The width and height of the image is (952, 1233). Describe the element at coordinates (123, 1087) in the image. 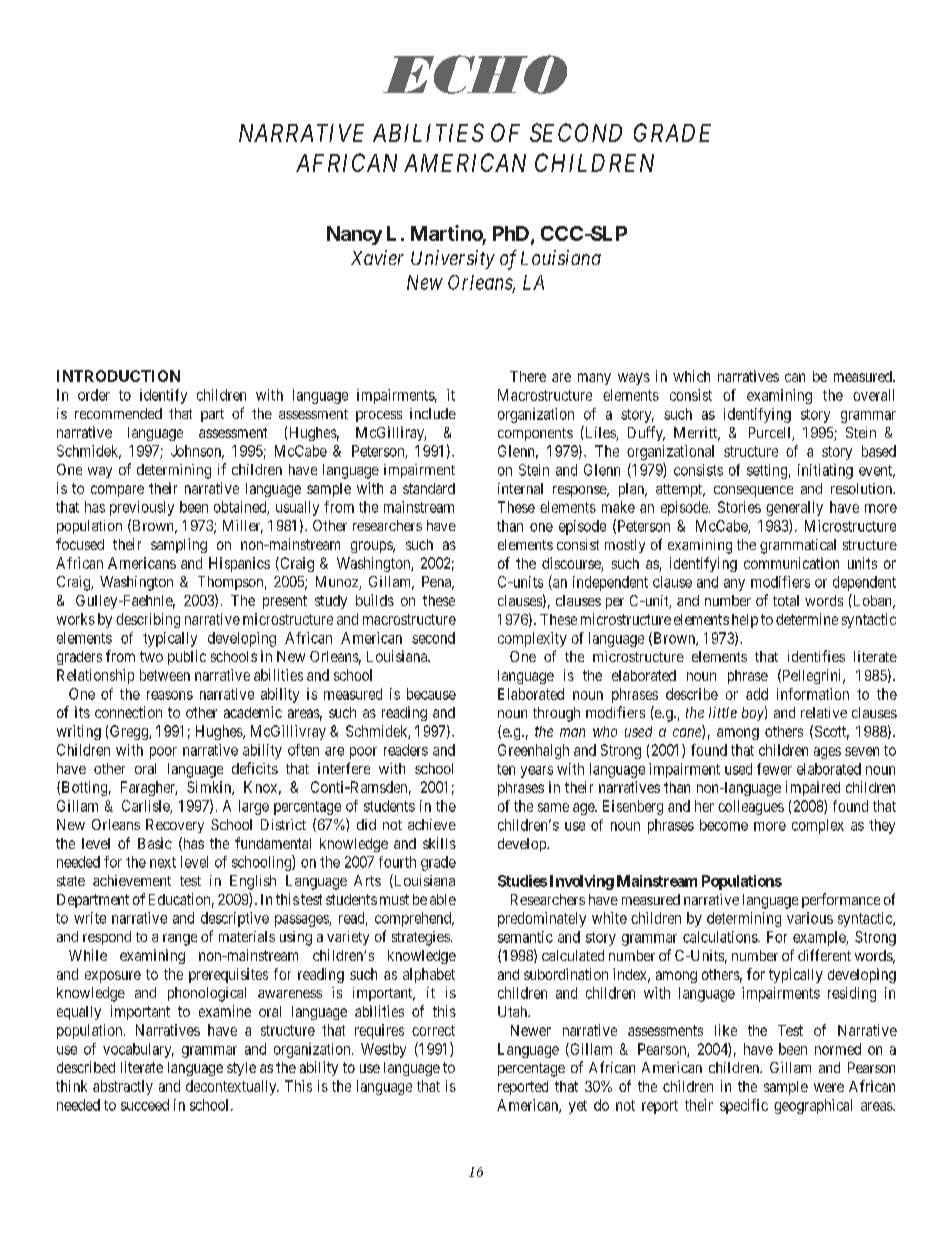

I see `abstractly` at that location.
